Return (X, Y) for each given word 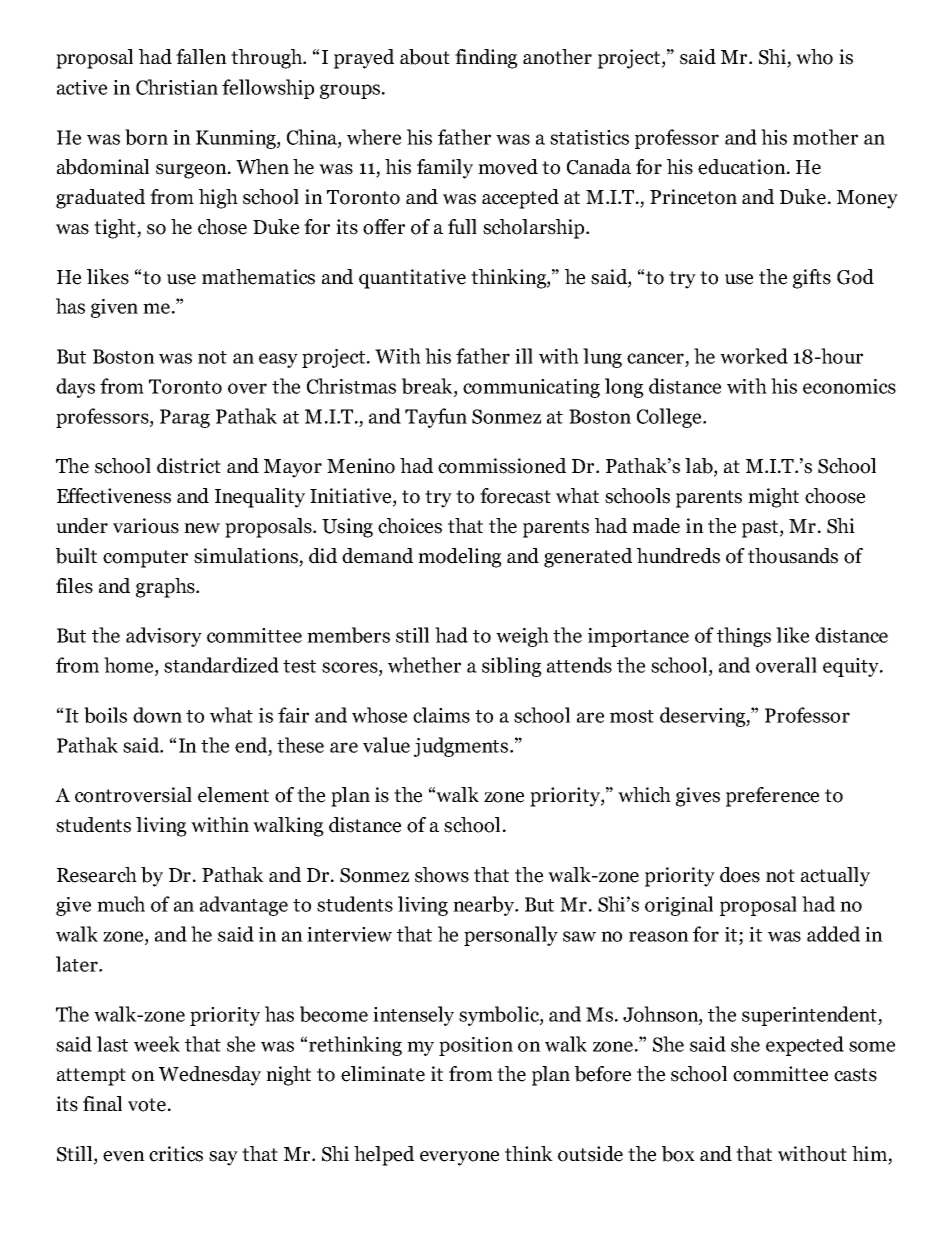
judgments (462, 747)
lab (700, 467)
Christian (177, 87)
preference (772, 797)
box (678, 1154)
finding (486, 59)
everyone (459, 1158)
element (233, 795)
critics (176, 1154)
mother (825, 137)
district (189, 466)
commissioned (502, 466)
